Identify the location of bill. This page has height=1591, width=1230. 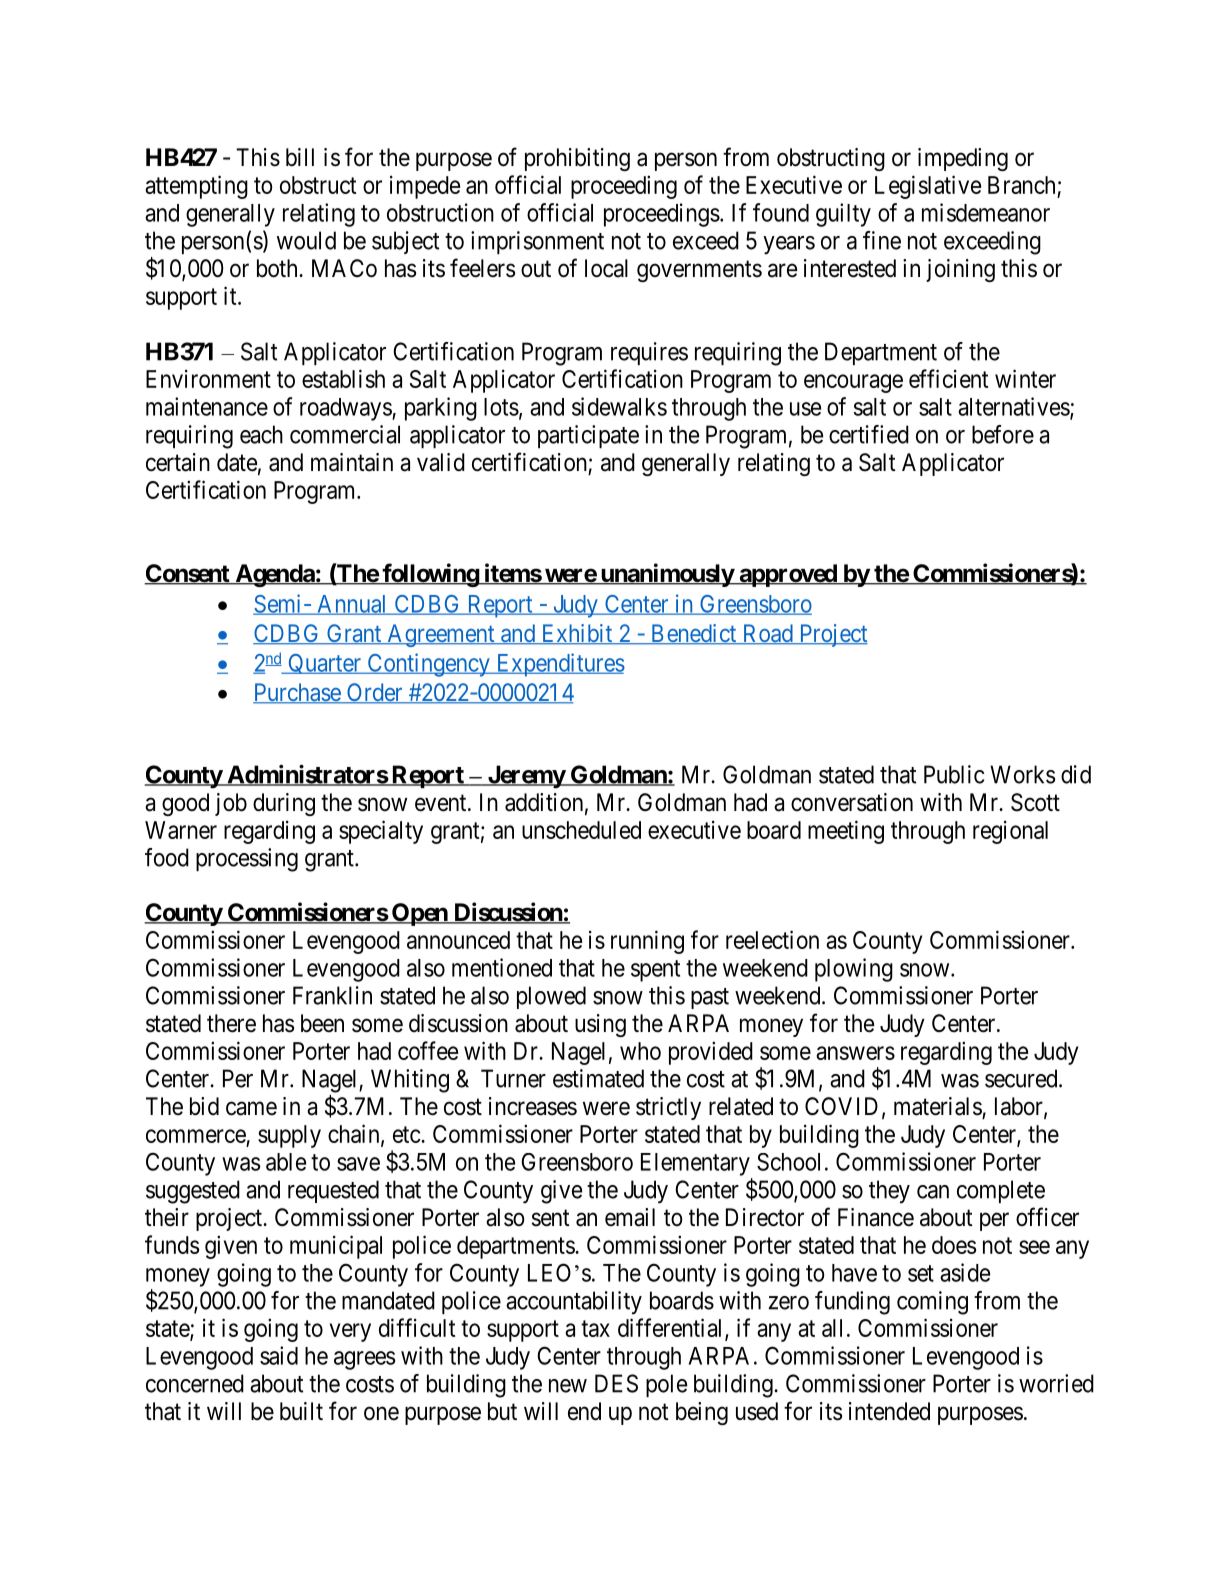
(300, 157).
